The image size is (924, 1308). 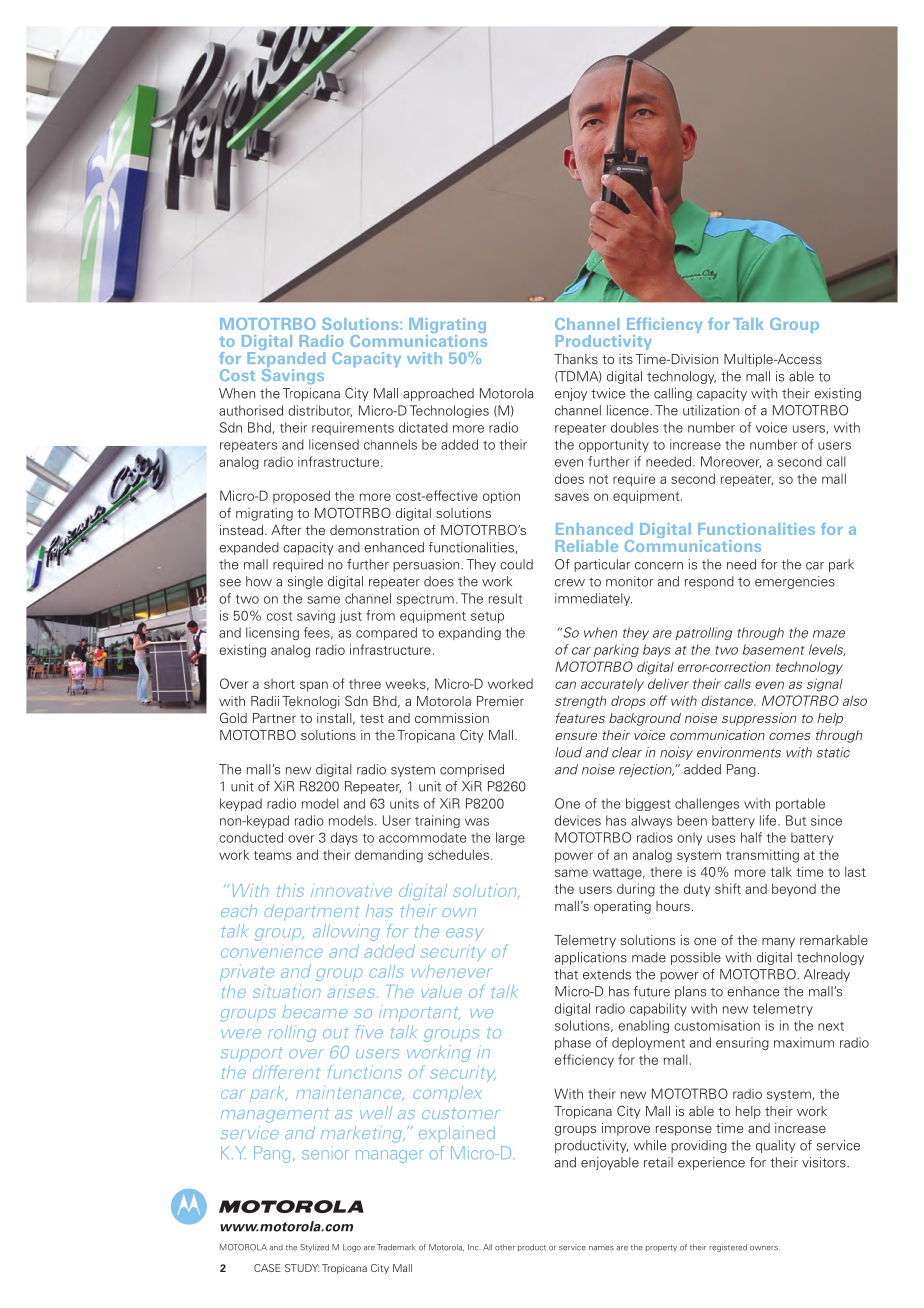 I want to click on Stylized, so click(x=314, y=1248).
